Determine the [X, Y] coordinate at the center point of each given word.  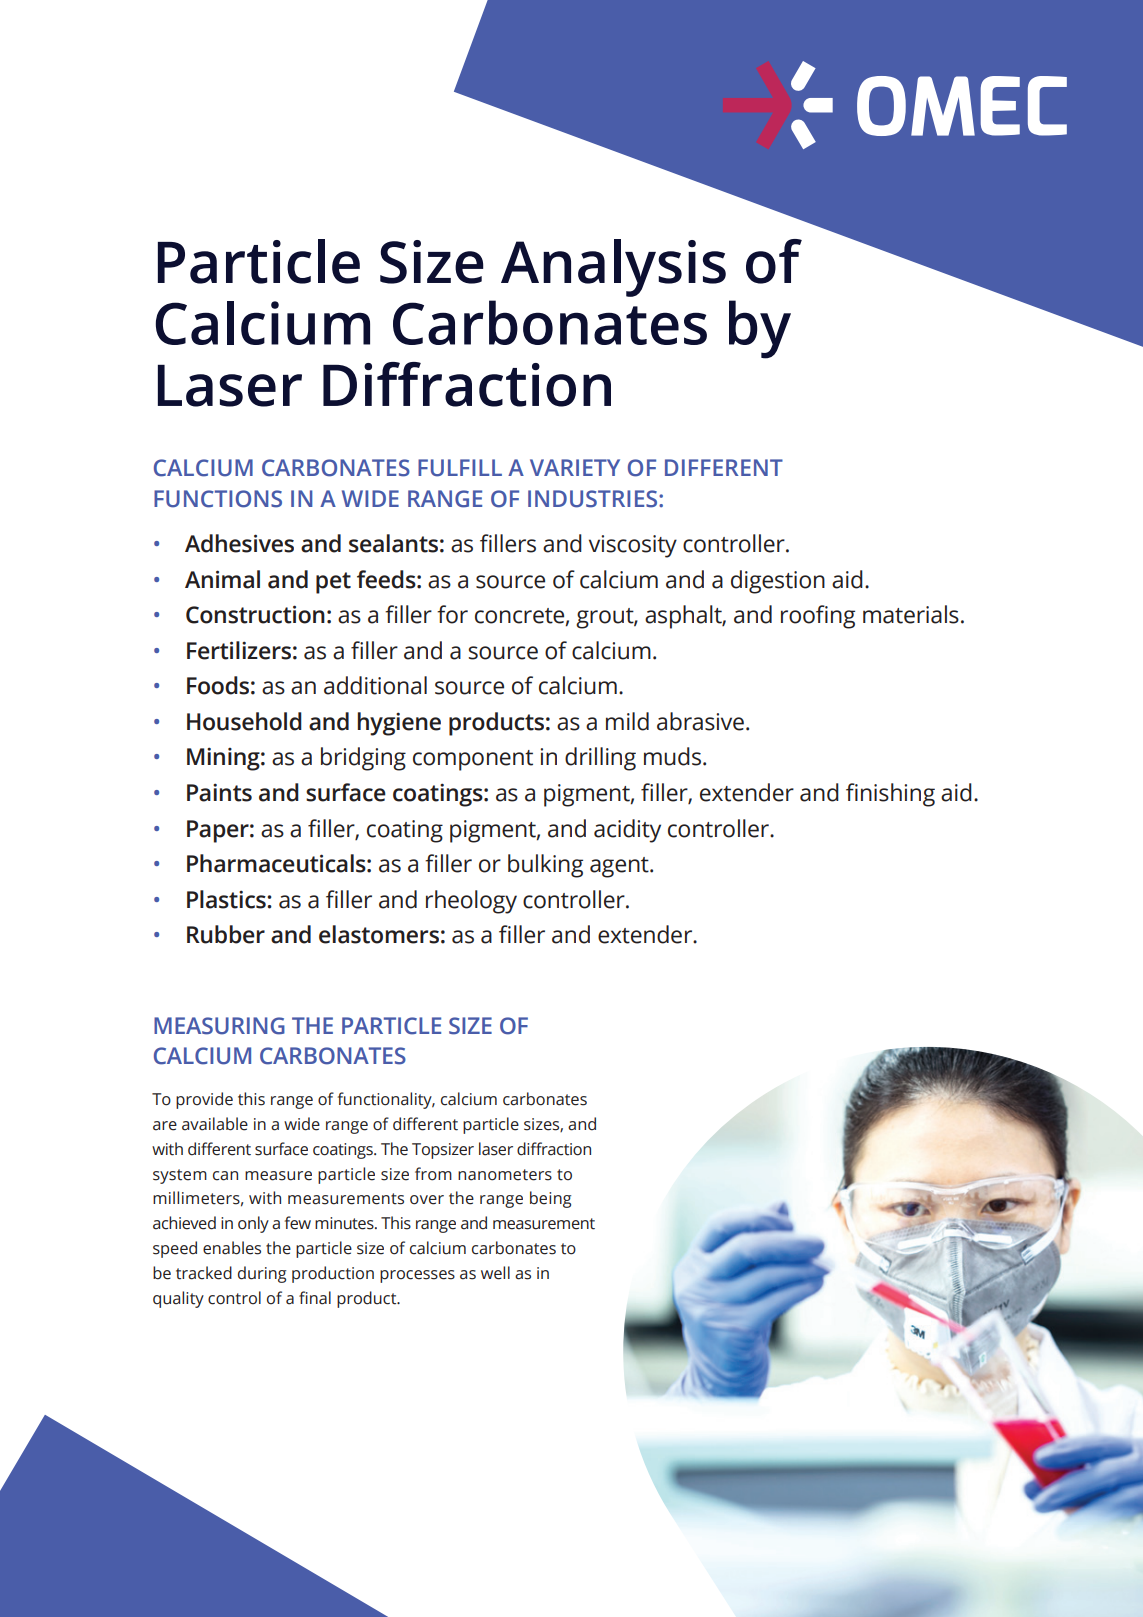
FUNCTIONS [218, 499]
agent [620, 867]
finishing [890, 795]
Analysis [613, 268]
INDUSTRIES [594, 499]
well [495, 1273]
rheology [471, 902]
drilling [600, 759]
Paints [219, 792]
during [262, 1274]
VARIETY [575, 467]
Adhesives [239, 543]
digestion [778, 582]
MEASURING [219, 1026]
